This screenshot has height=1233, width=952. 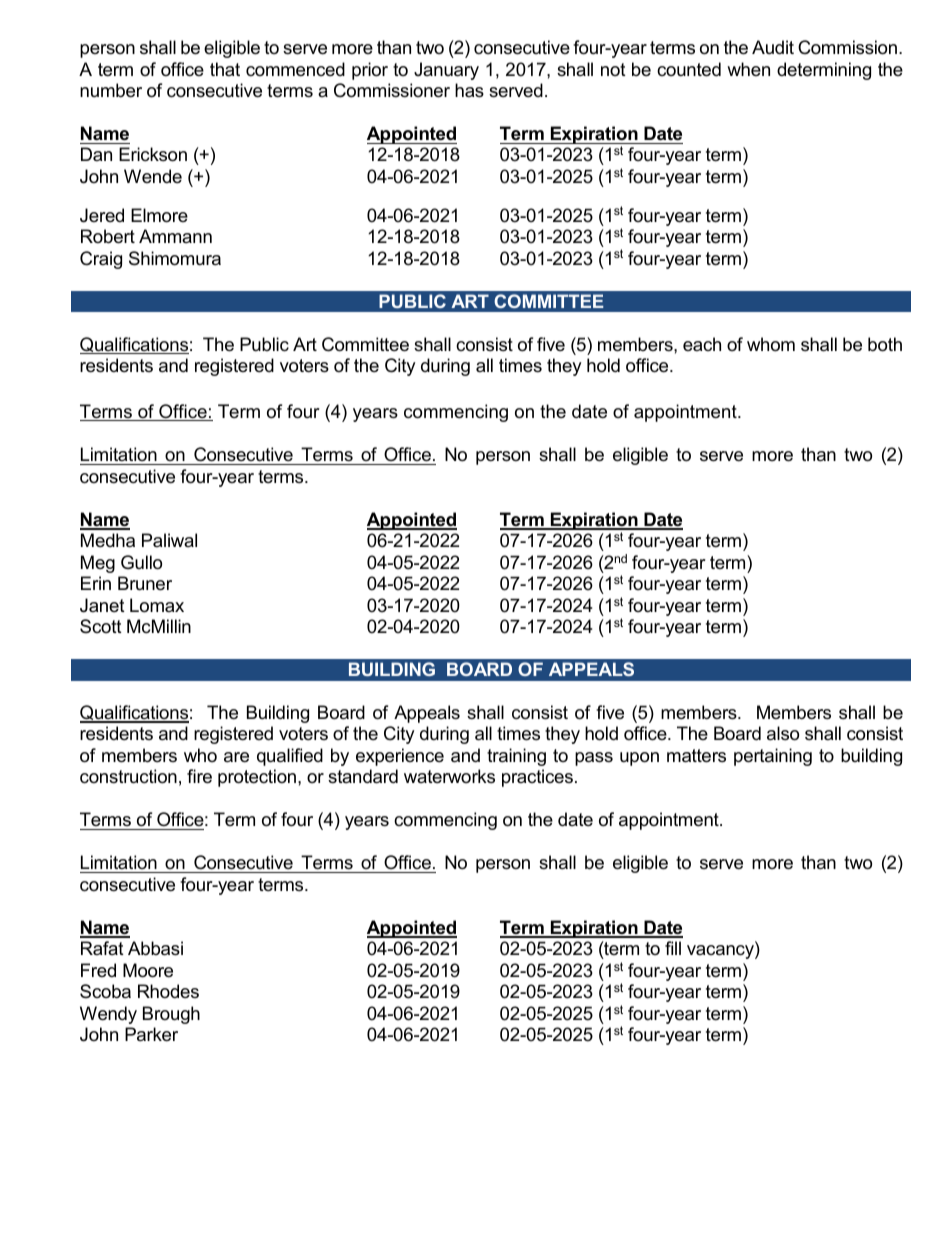 I want to click on Meg, so click(x=98, y=564).
